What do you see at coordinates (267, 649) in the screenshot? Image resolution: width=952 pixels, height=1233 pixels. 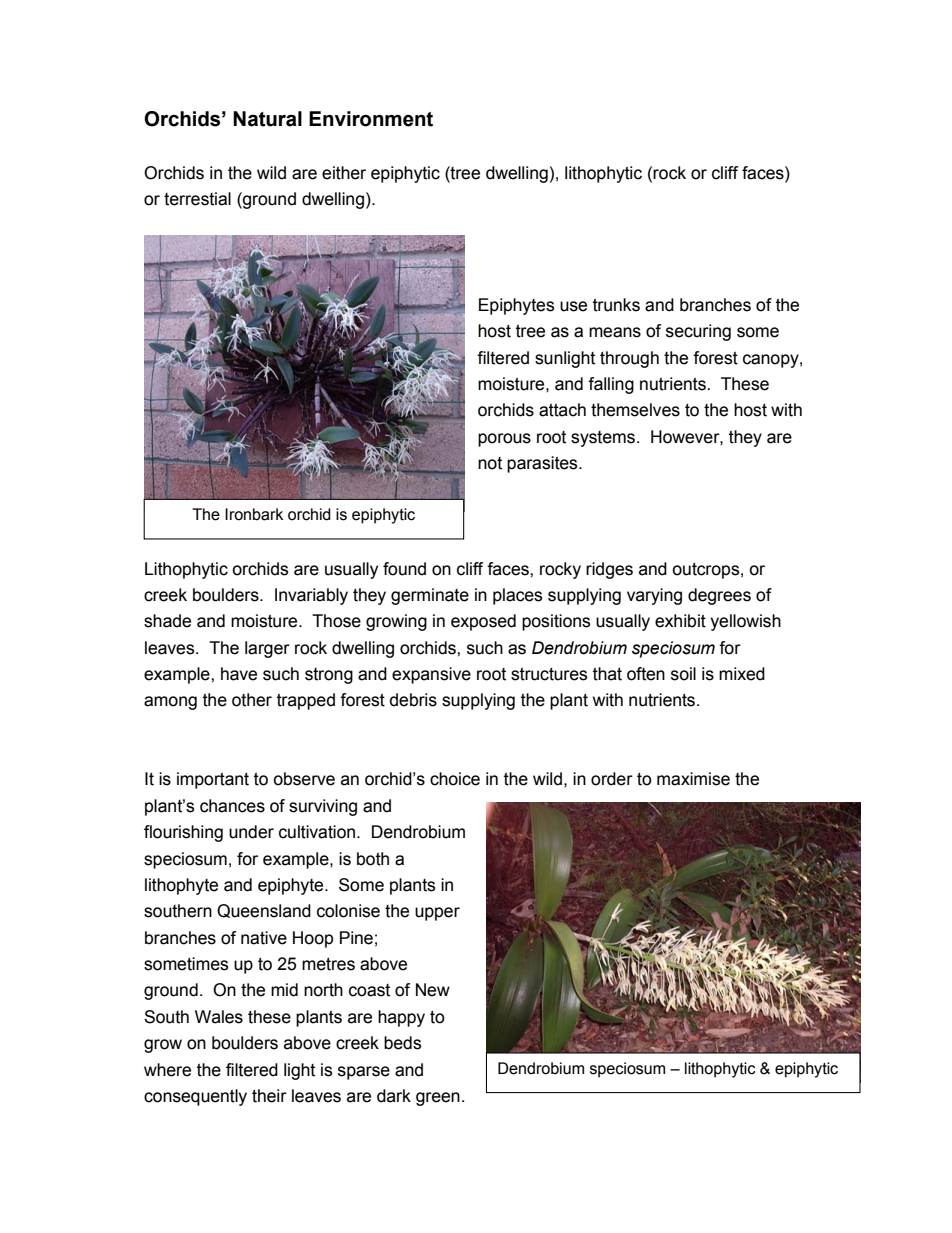 I see `larger` at bounding box center [267, 649].
